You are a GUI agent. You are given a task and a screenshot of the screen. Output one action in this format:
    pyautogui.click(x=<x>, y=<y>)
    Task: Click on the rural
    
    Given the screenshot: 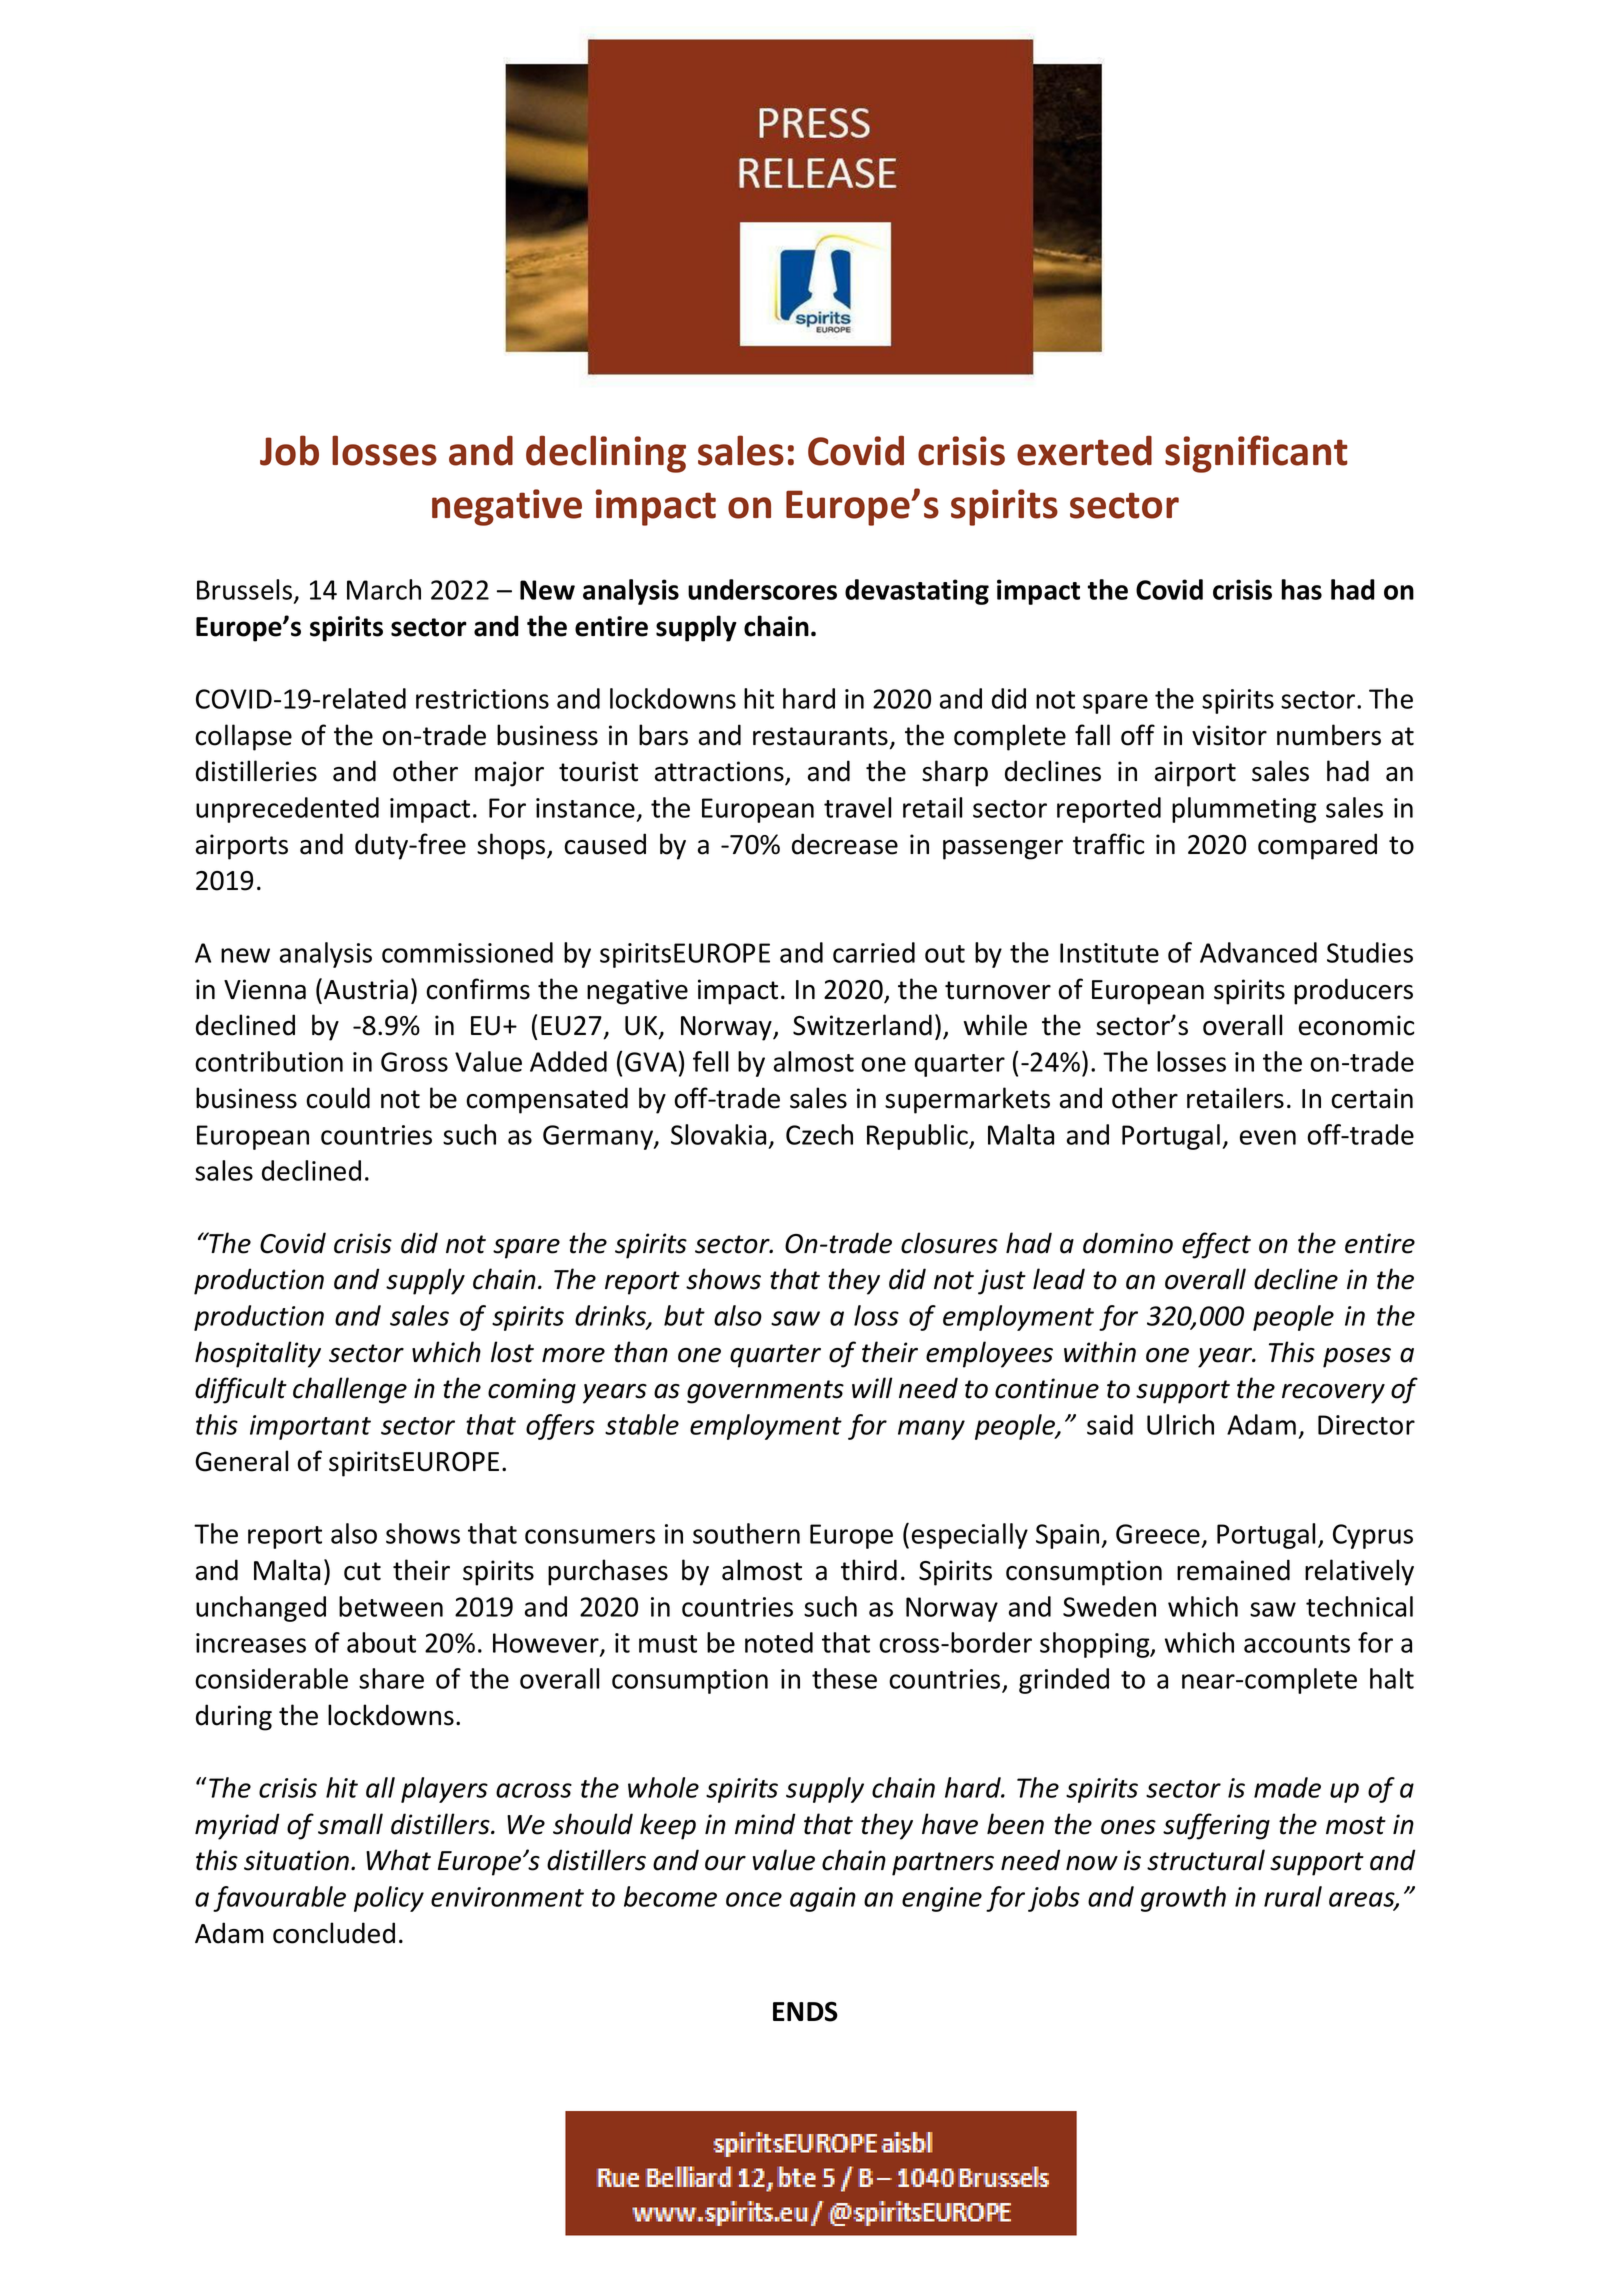 What is the action you would take?
    pyautogui.click(x=1293, y=1896)
